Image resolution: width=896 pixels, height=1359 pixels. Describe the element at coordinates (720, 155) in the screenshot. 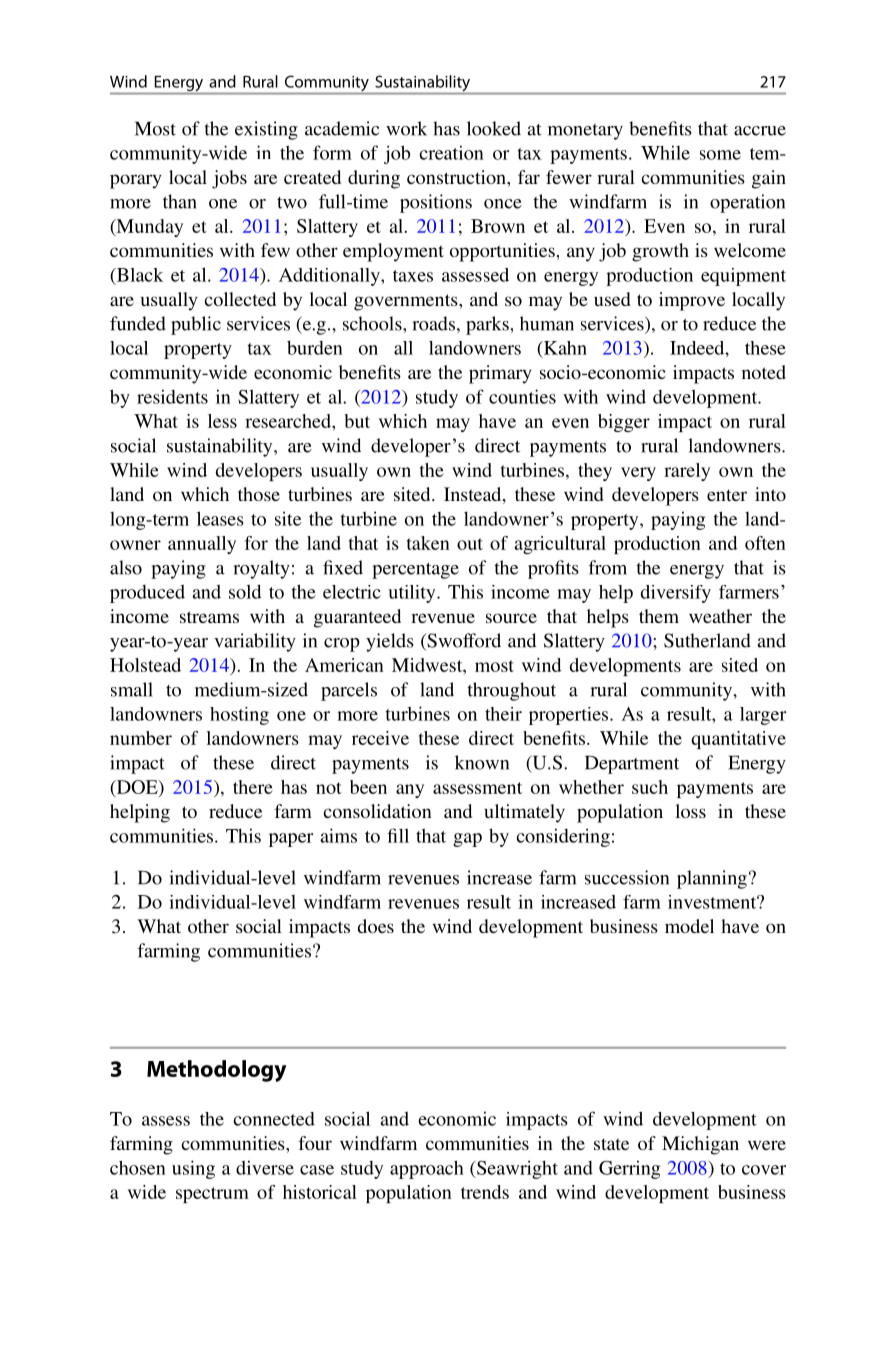

I see `some` at that location.
